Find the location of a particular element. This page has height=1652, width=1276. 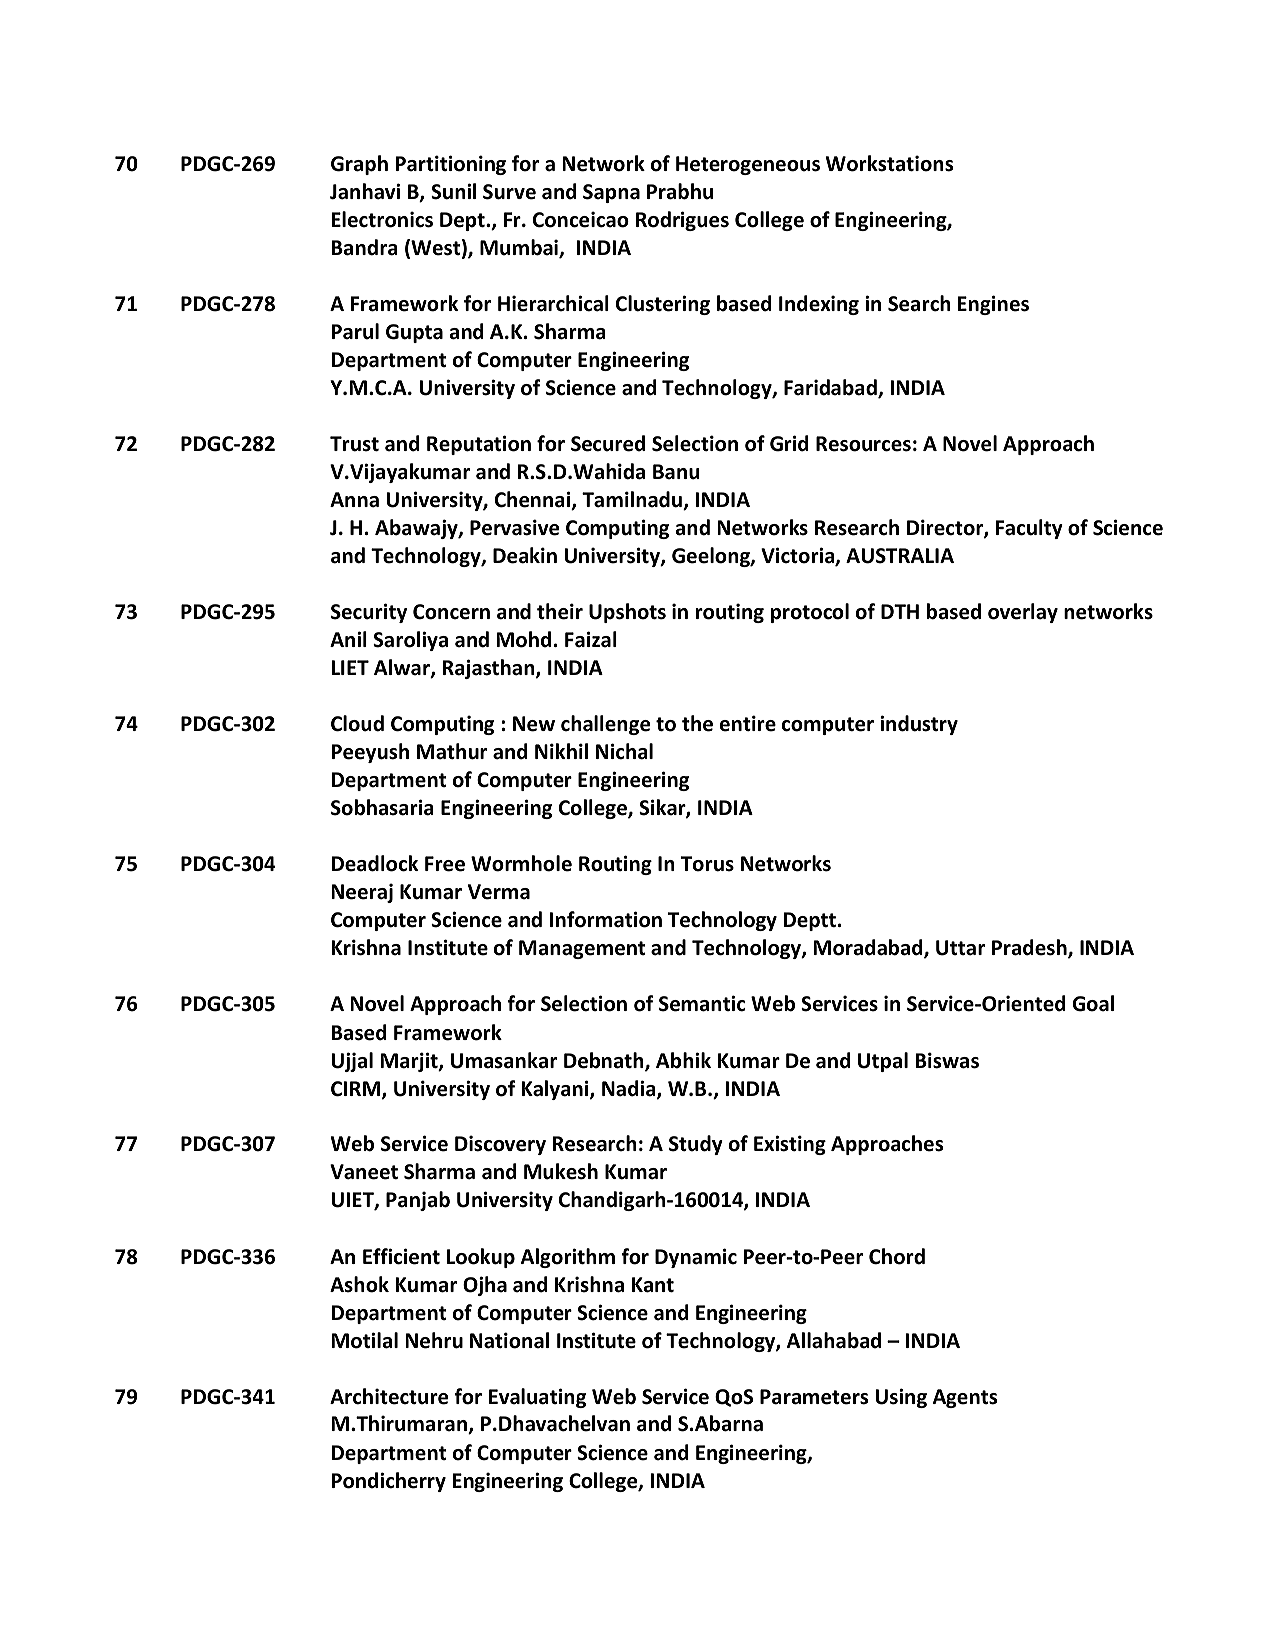

protocol is located at coordinates (810, 613).
